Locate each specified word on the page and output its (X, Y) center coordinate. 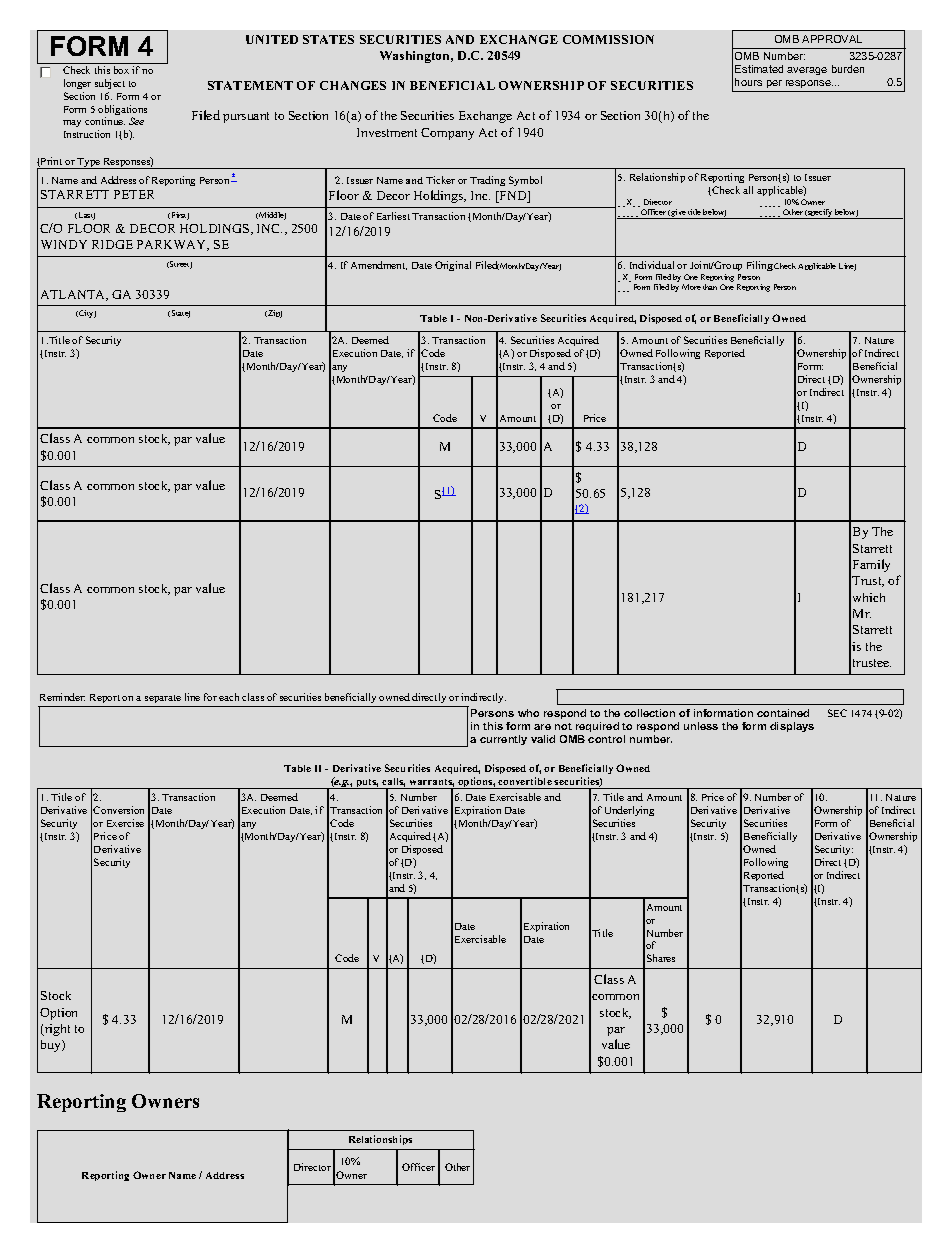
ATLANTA (74, 295)
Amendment (379, 265)
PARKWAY (173, 245)
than (710, 287)
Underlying (629, 813)
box (121, 70)
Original (453, 266)
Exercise (125, 823)
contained (783, 713)
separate (163, 699)
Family (871, 565)
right (56, 1030)
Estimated (759, 69)
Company (447, 134)
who (528, 713)
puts (366, 784)
